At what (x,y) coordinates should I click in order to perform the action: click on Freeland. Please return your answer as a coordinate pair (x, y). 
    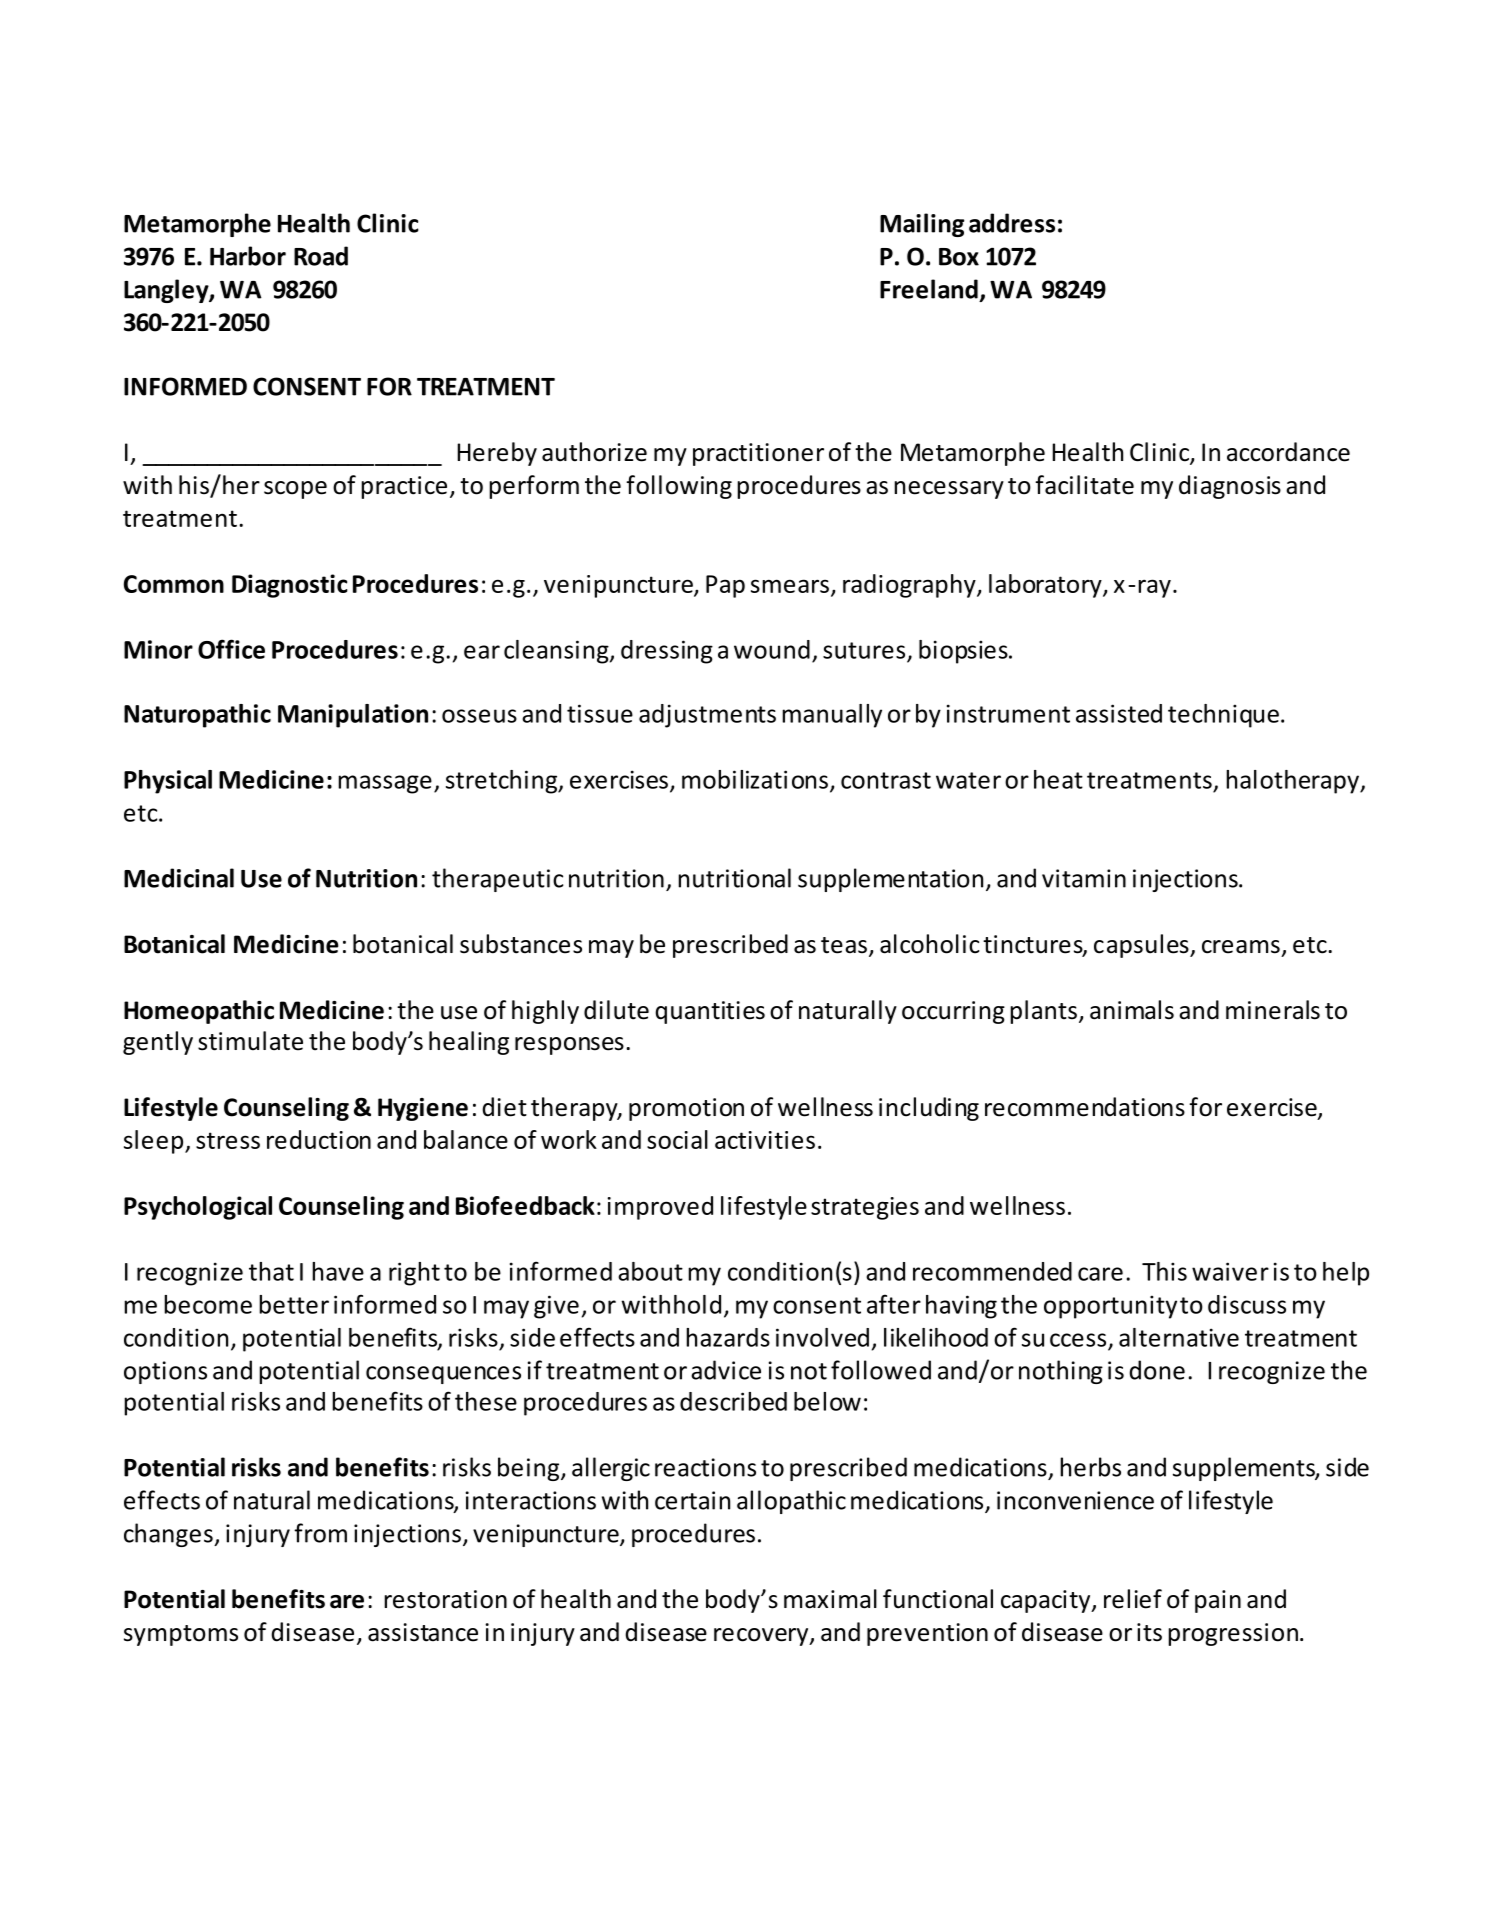
    Looking at the image, I should click on (929, 289).
